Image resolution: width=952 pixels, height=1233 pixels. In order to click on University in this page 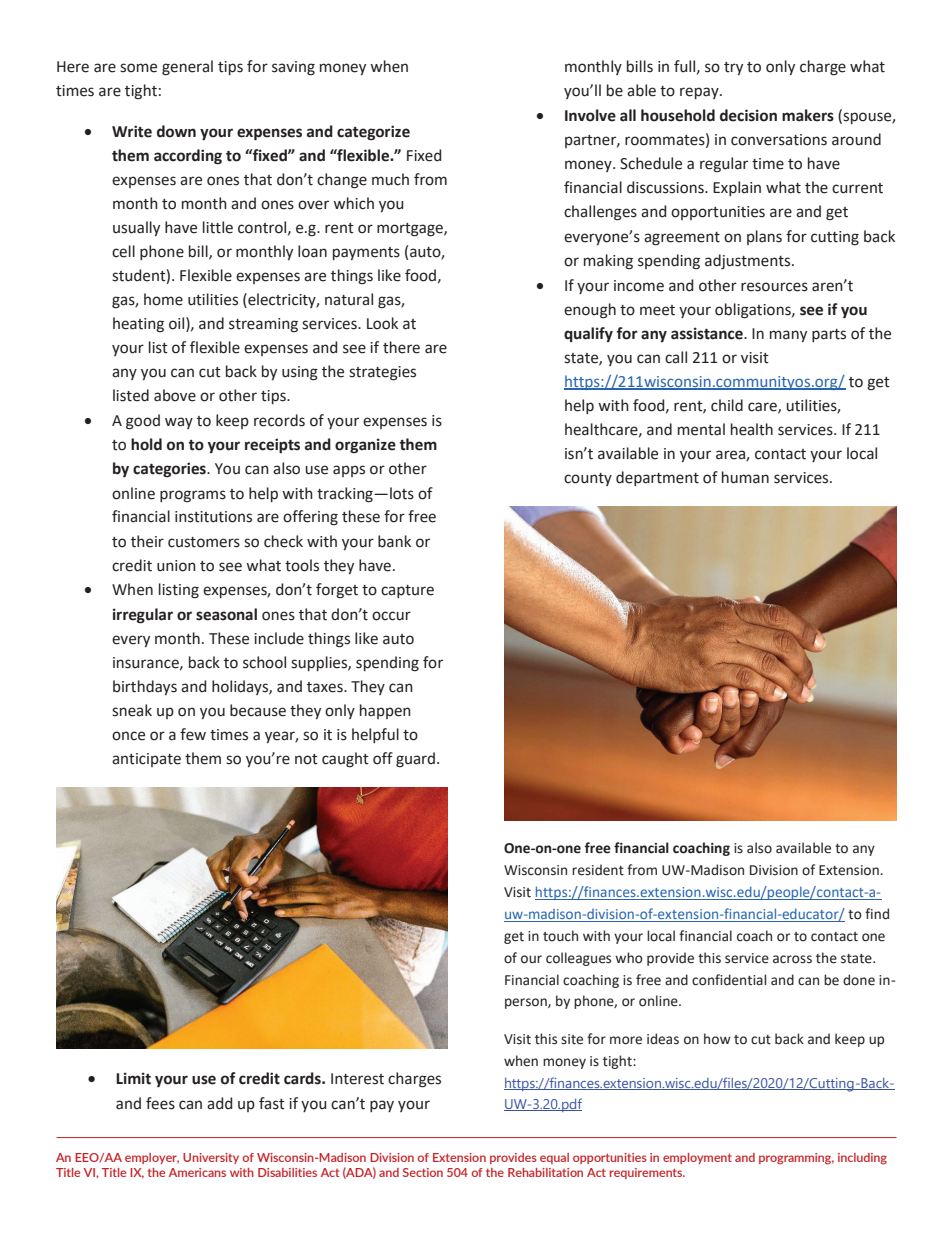, I will do `click(211, 1158)`.
